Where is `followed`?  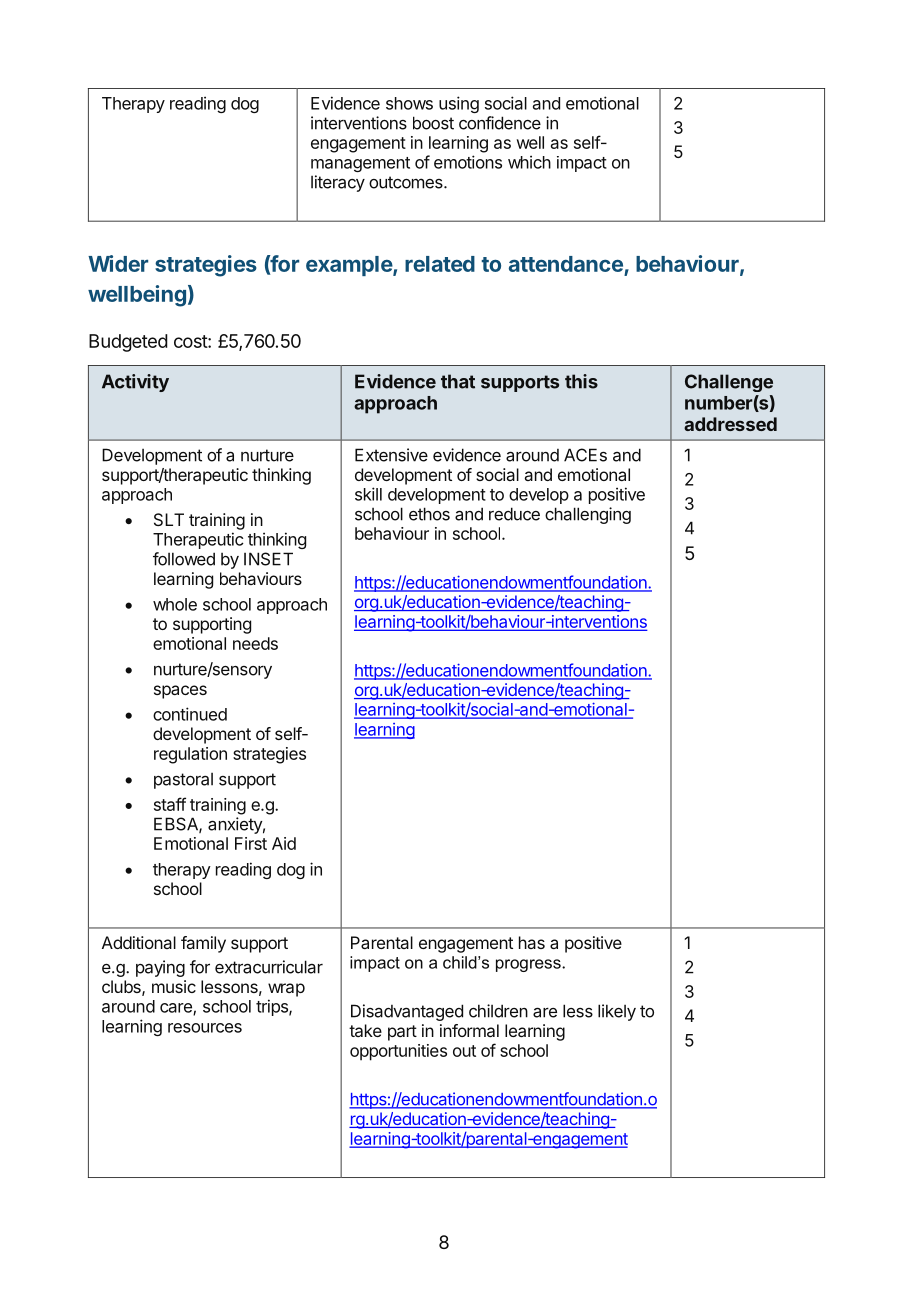
followed is located at coordinates (184, 559).
